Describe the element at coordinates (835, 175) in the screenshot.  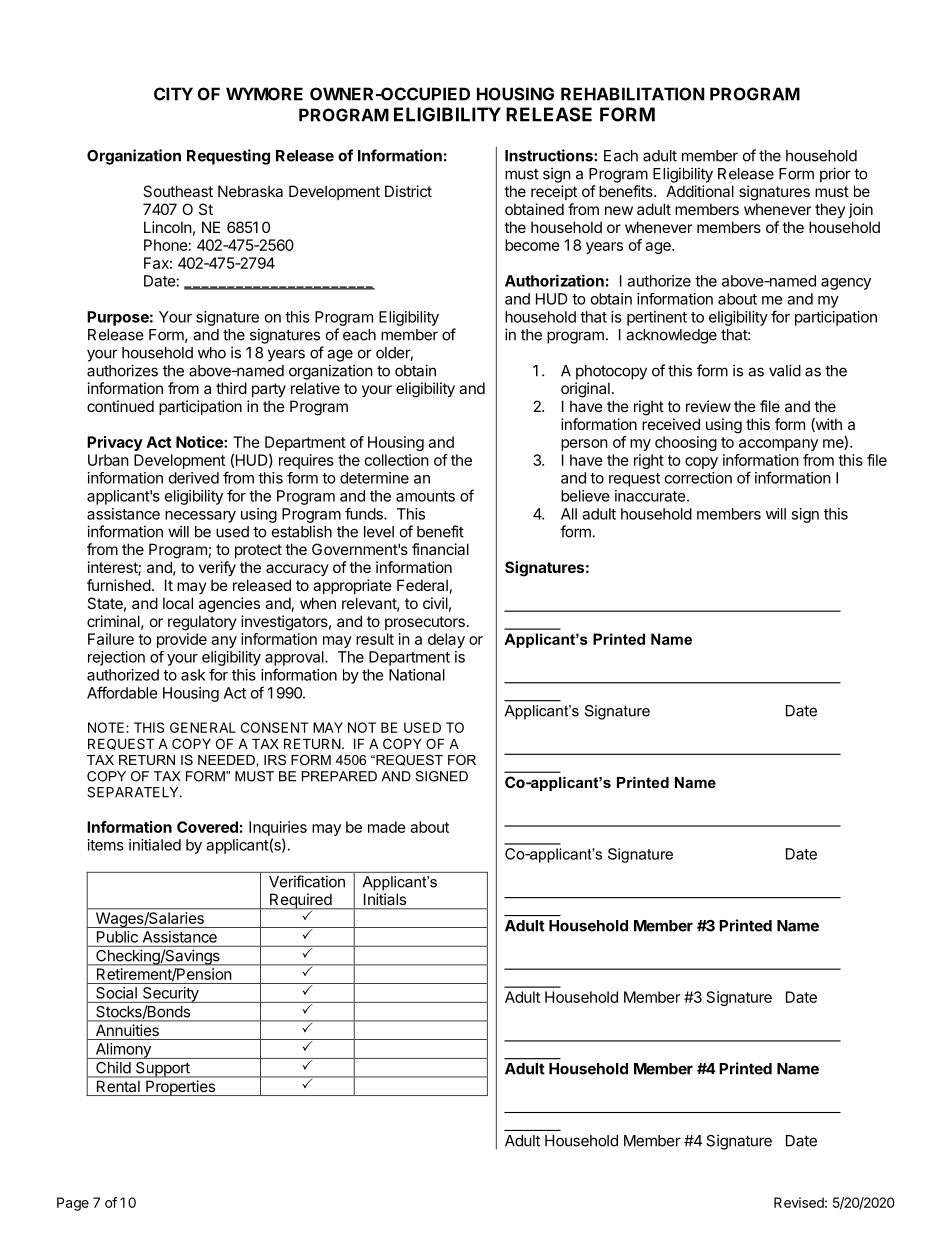
I see `prior` at that location.
